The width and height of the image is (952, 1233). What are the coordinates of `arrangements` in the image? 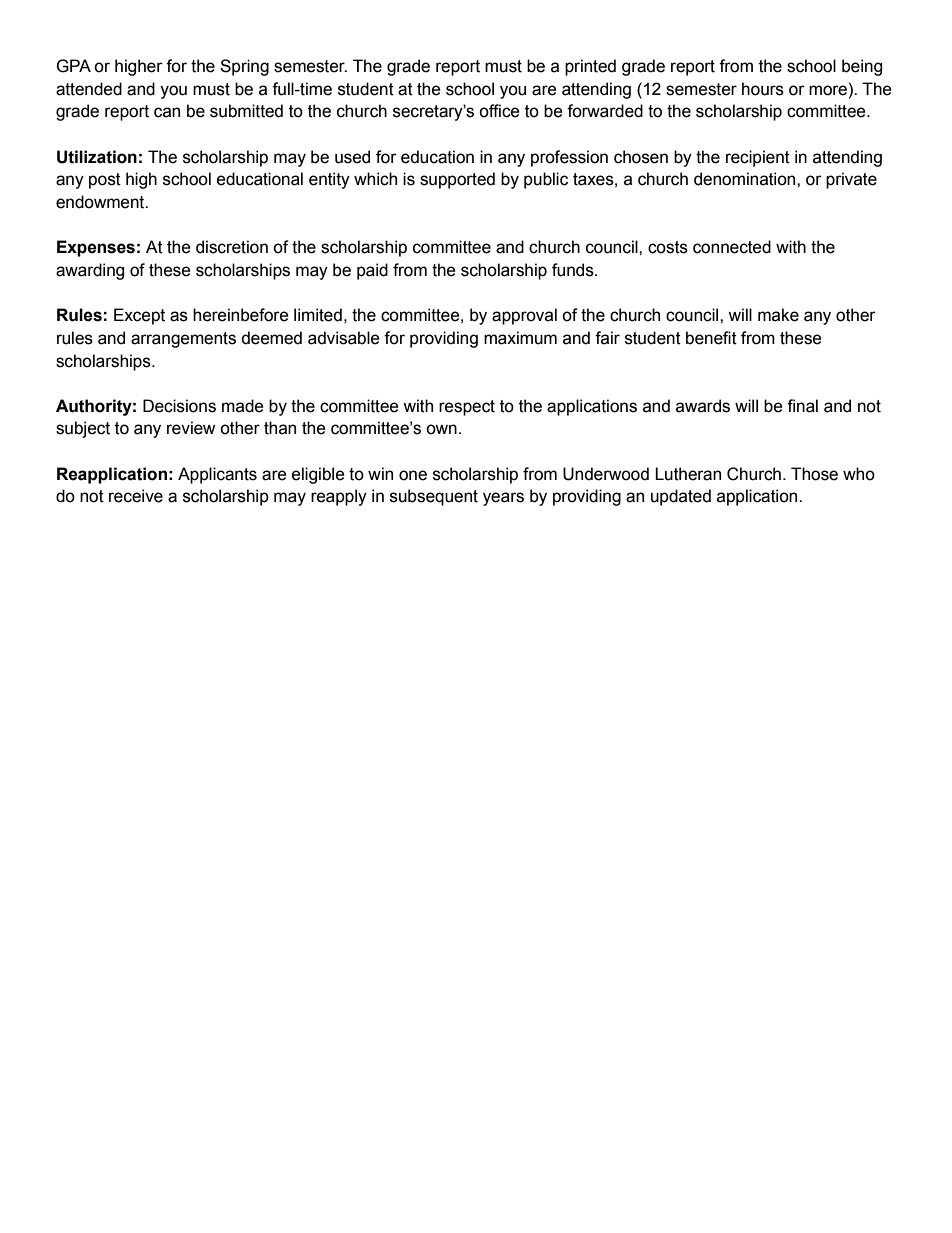 It's located at (183, 340).
